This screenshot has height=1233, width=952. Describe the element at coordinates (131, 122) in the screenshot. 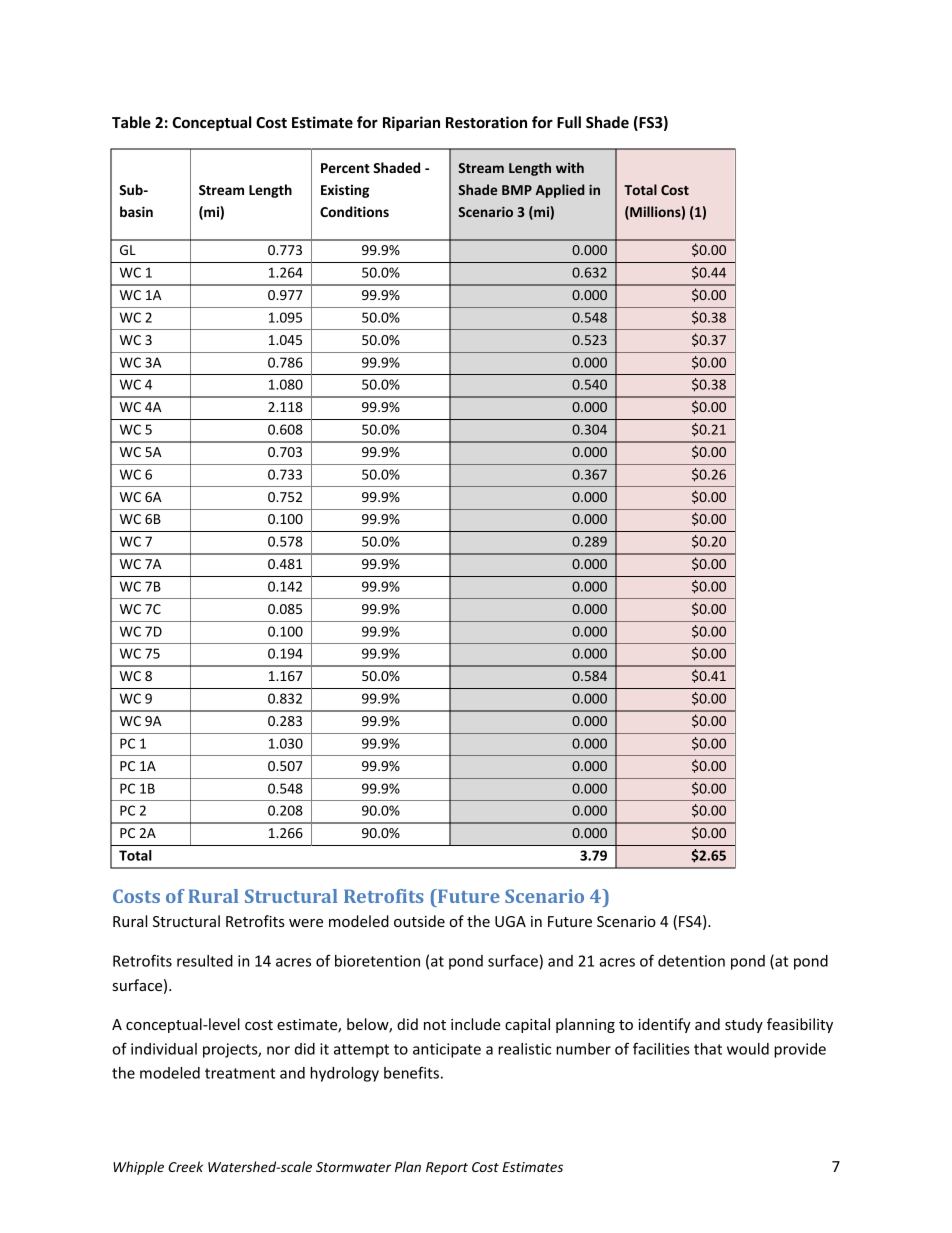

I see `Table` at that location.
